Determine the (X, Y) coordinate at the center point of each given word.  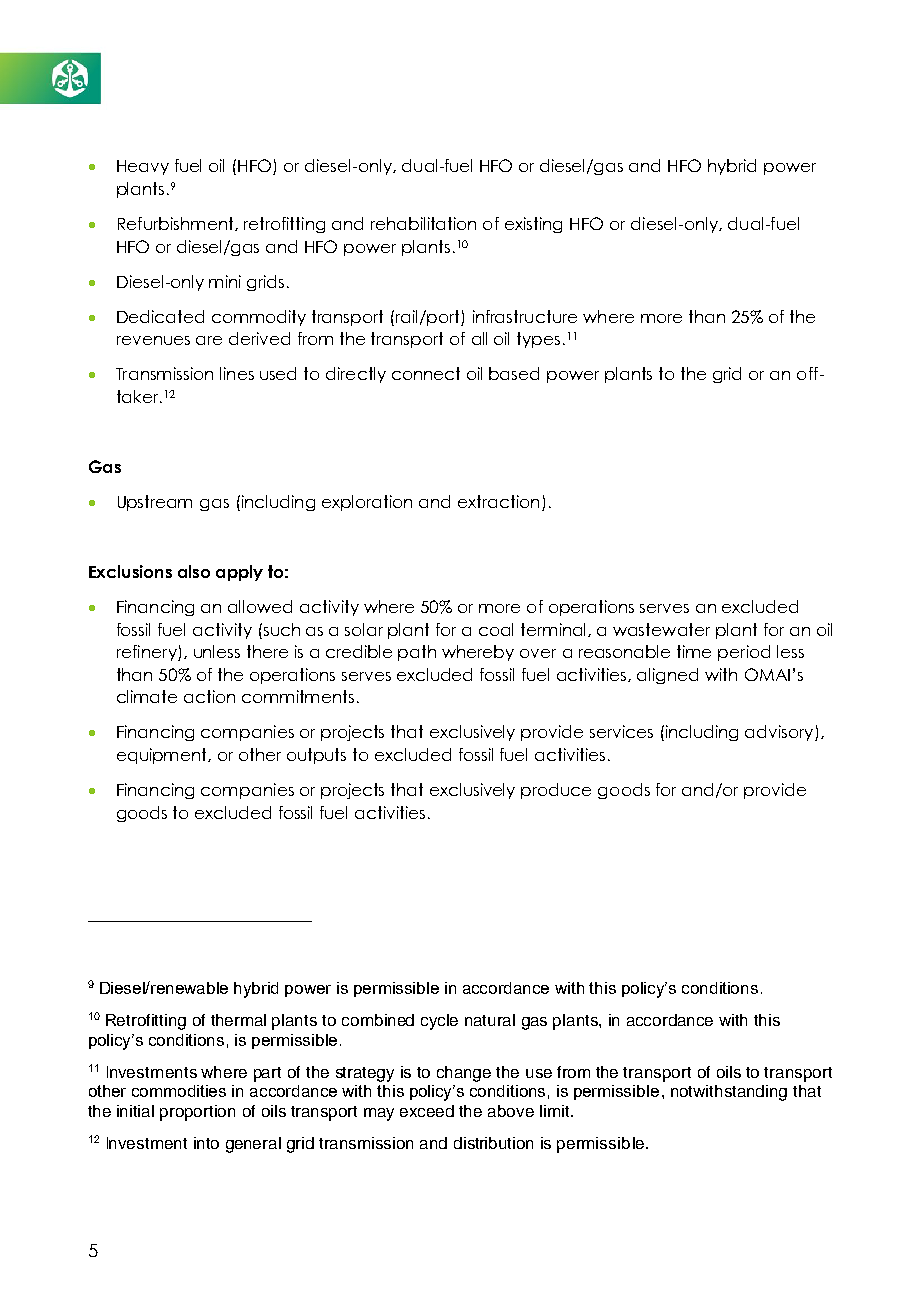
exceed (427, 1111)
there (267, 651)
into (206, 1143)
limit (556, 1111)
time (694, 651)
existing (533, 225)
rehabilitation (423, 223)
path (417, 653)
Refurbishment (177, 224)
